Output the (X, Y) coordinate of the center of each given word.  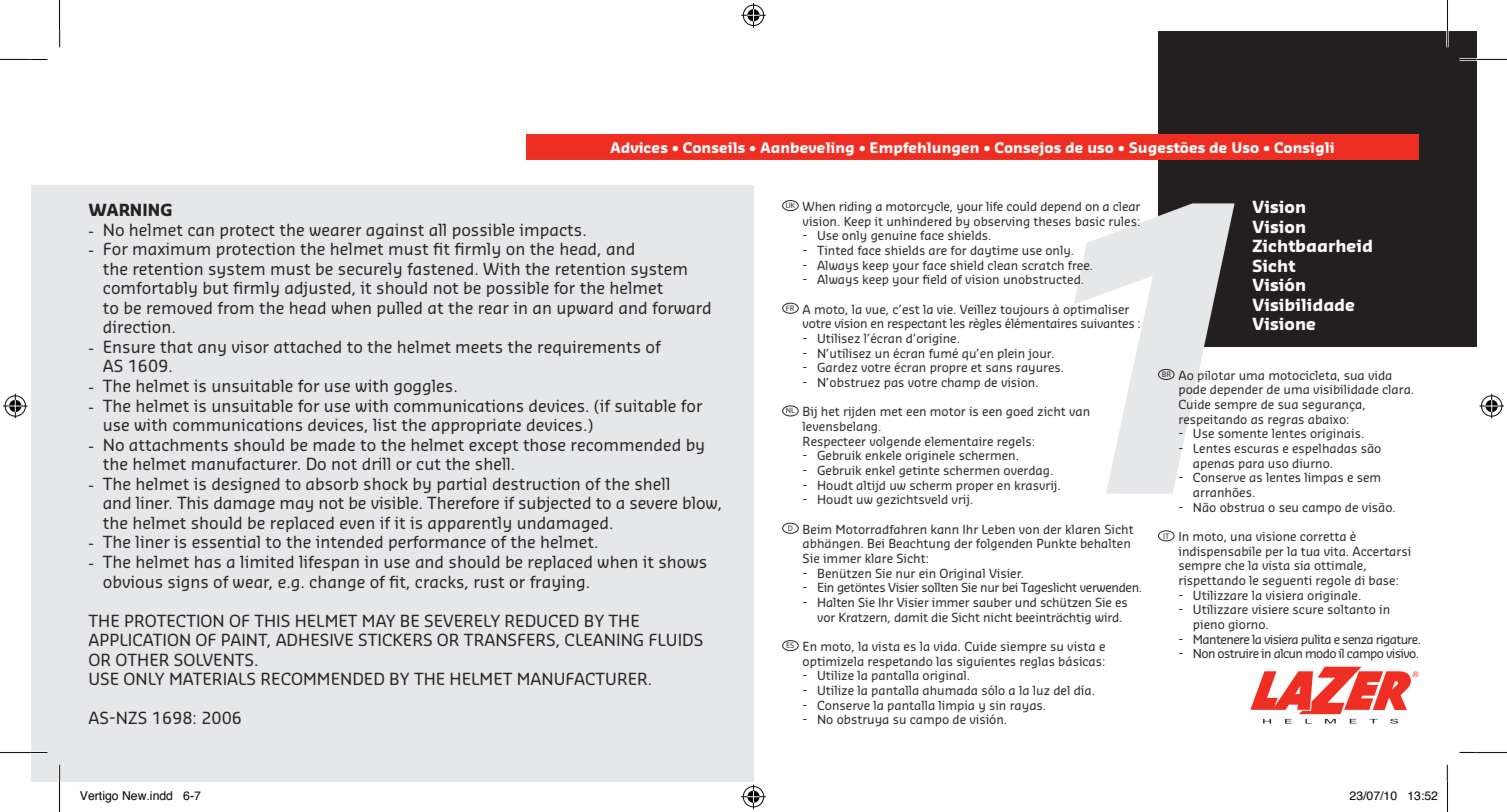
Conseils (714, 147)
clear (1126, 206)
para (1251, 466)
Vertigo (99, 797)
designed (245, 485)
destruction (536, 484)
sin (997, 705)
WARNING (130, 209)
